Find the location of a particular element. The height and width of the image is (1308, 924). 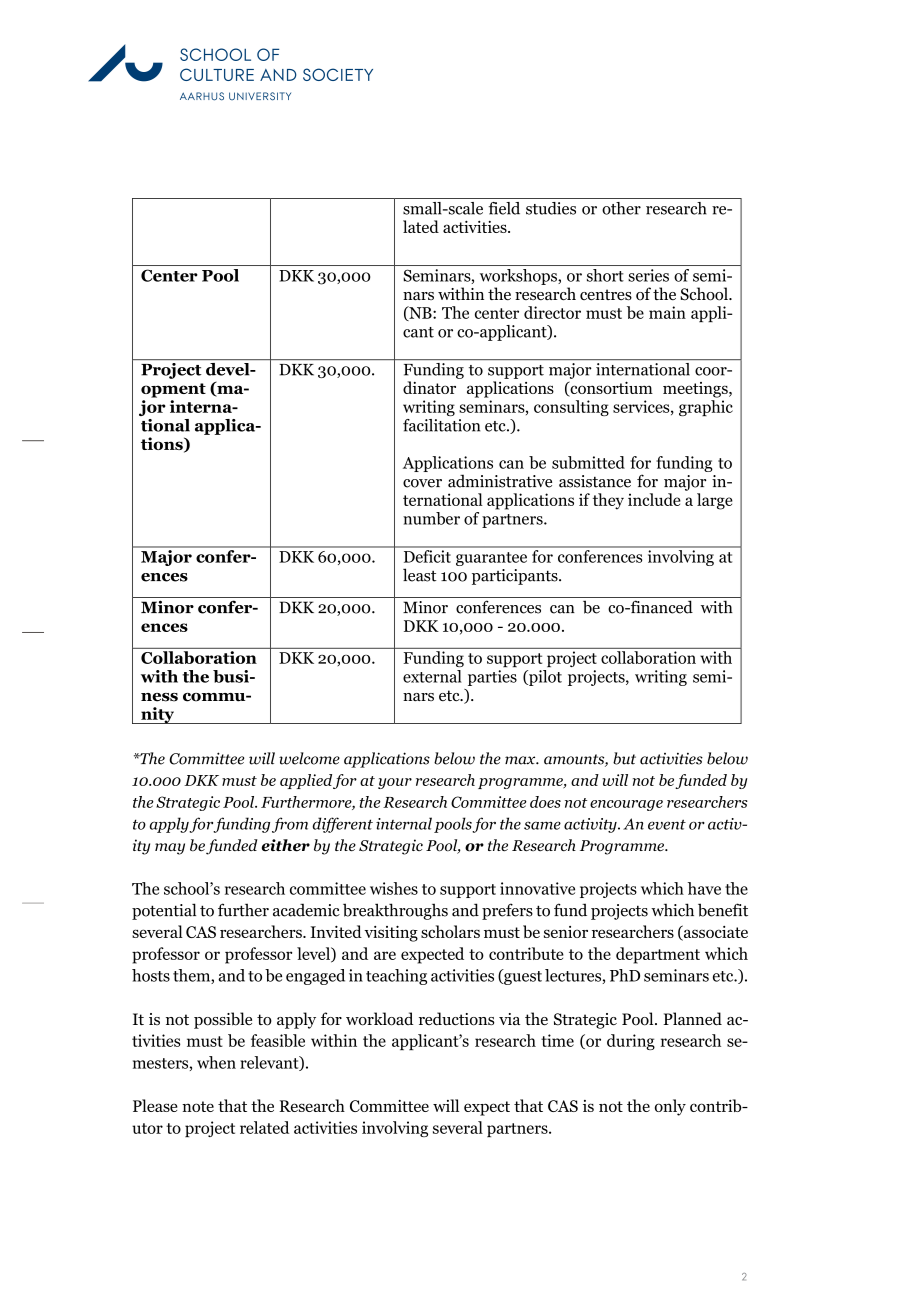

graphic is located at coordinates (706, 408).
